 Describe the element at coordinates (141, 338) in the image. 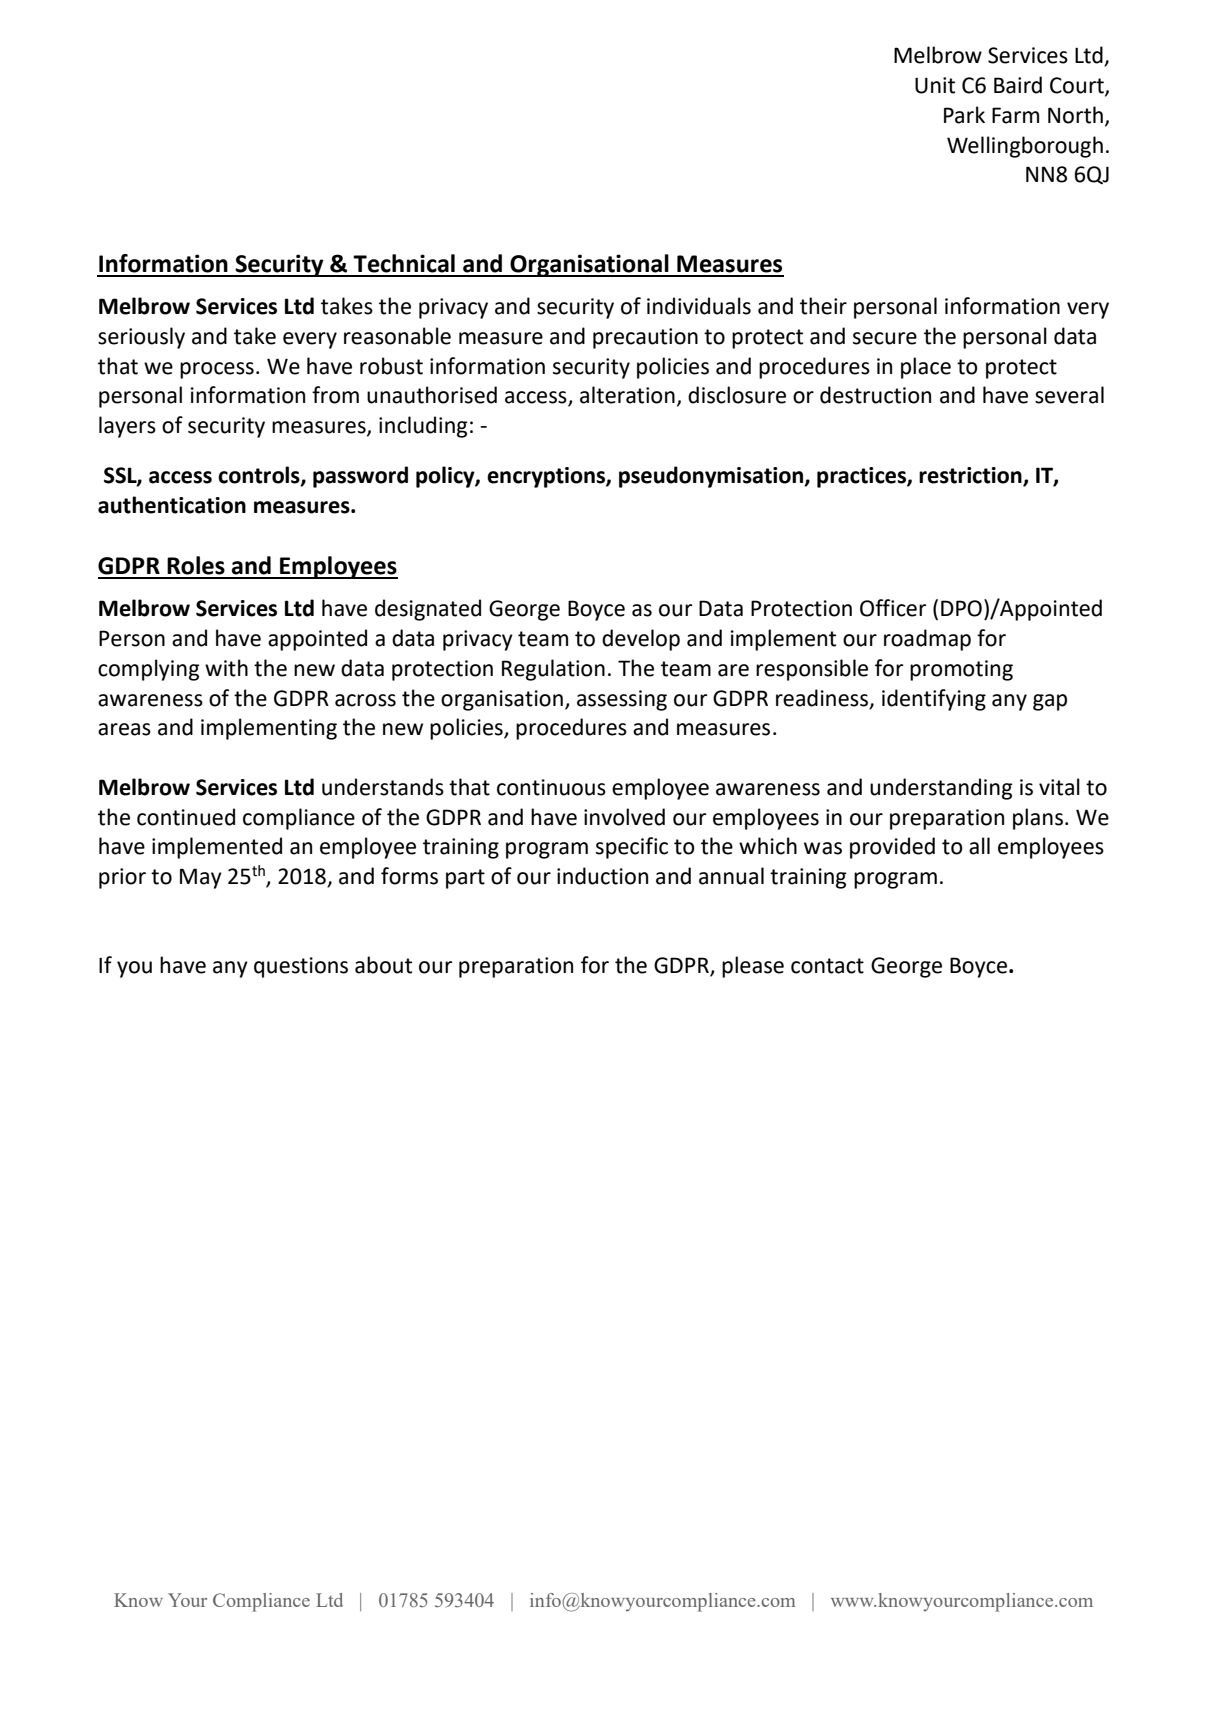

I see `seriously` at that location.
